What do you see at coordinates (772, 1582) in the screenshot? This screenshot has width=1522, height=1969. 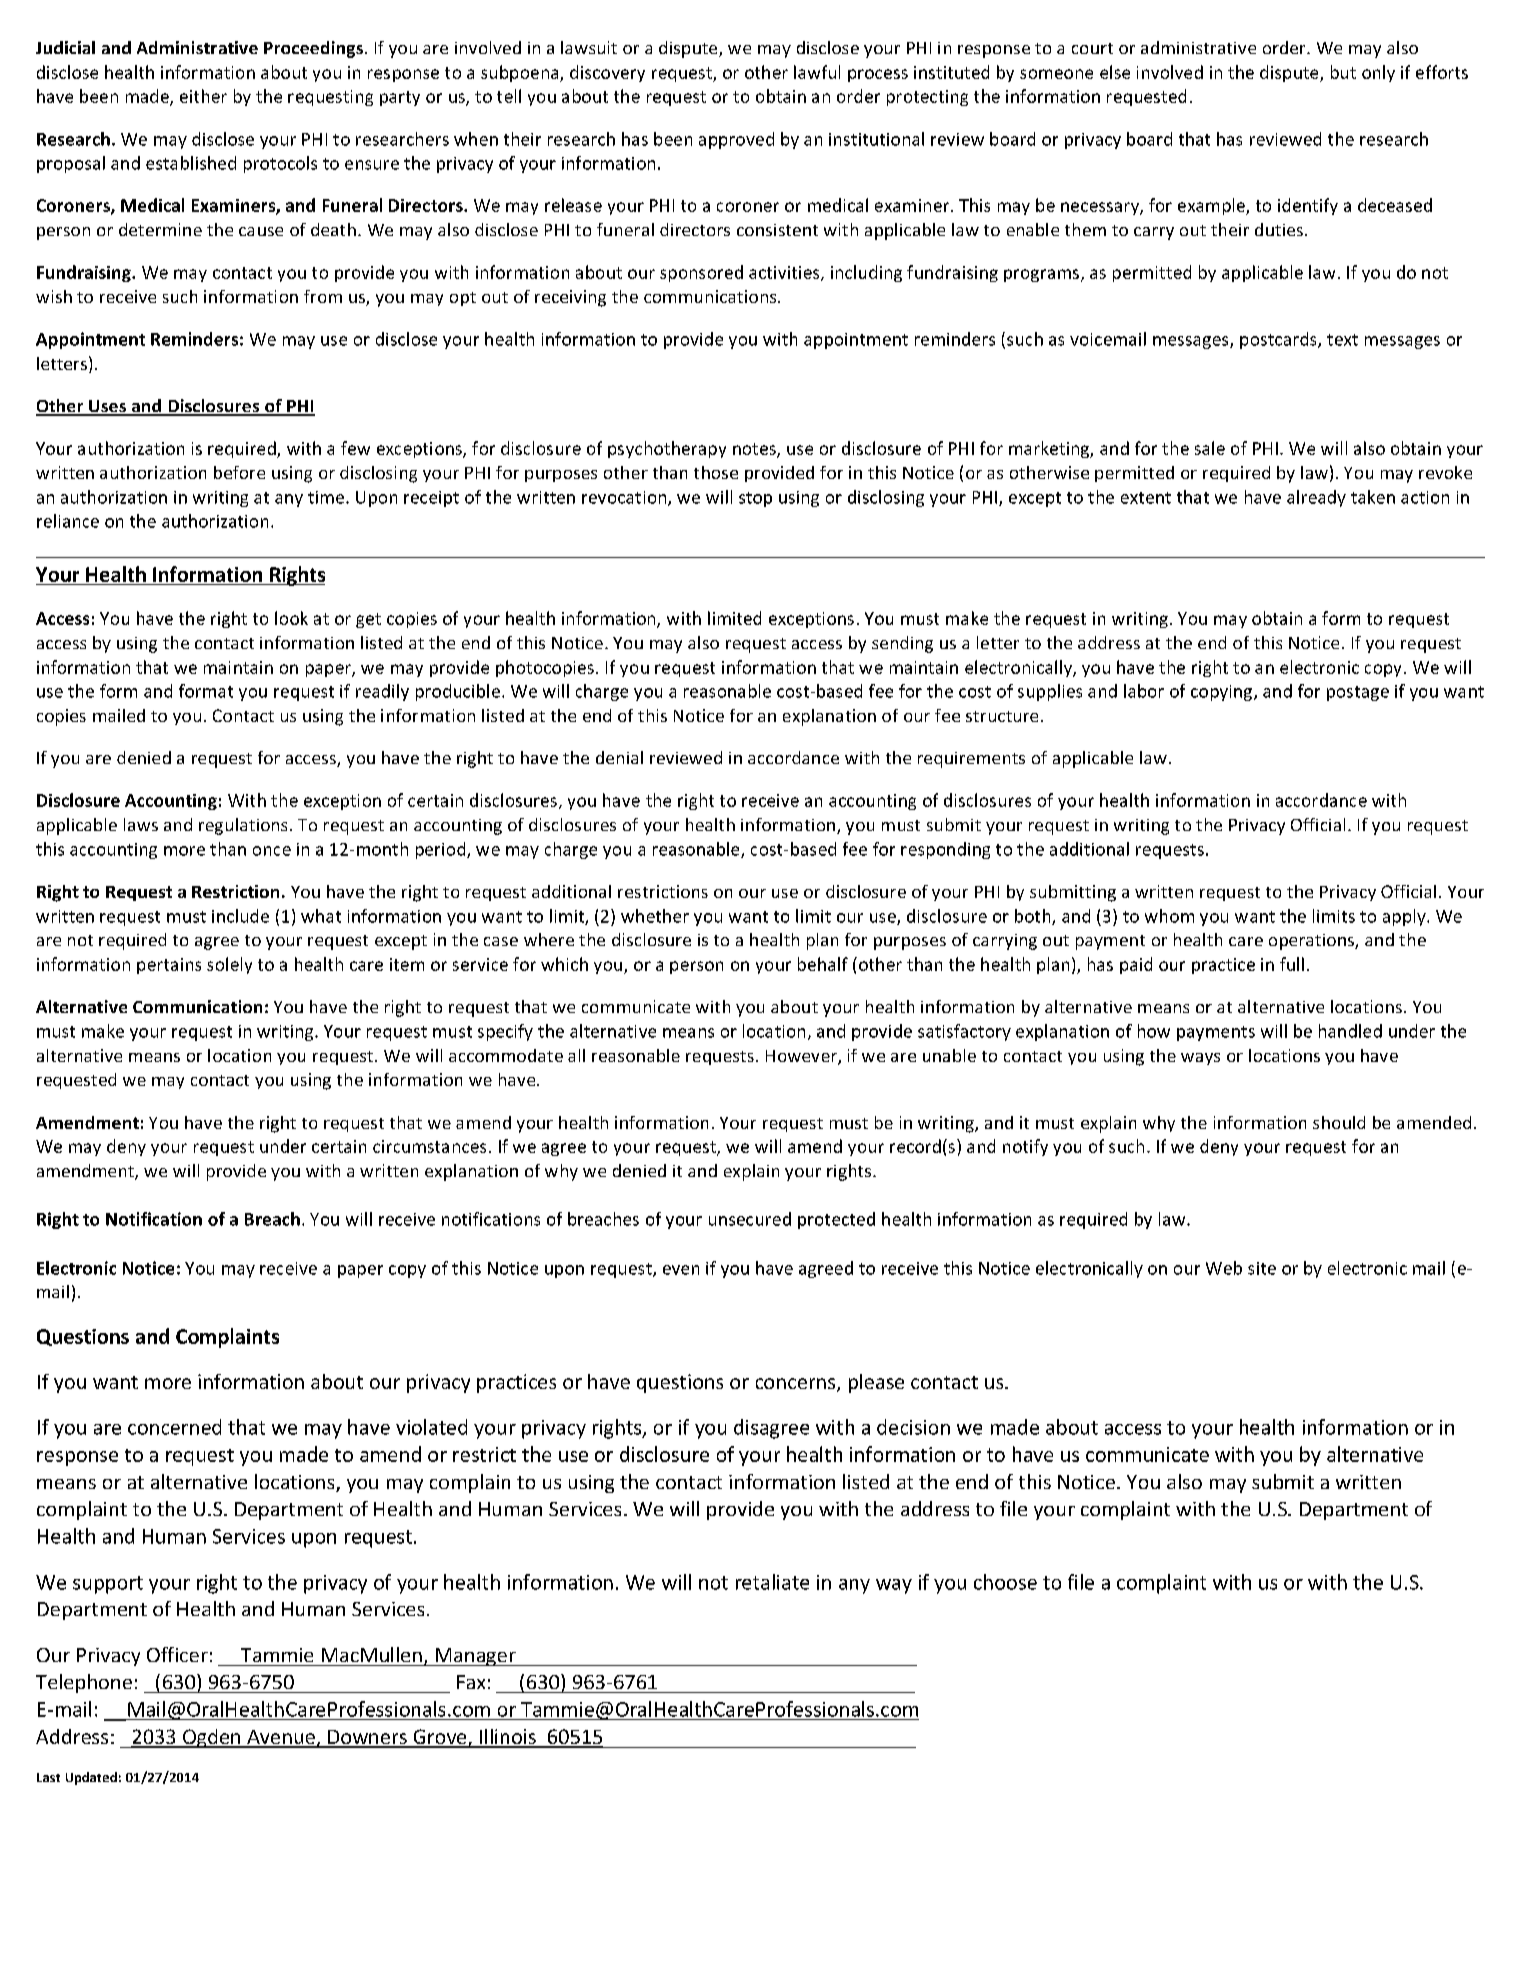 I see `retaliate` at bounding box center [772, 1582].
